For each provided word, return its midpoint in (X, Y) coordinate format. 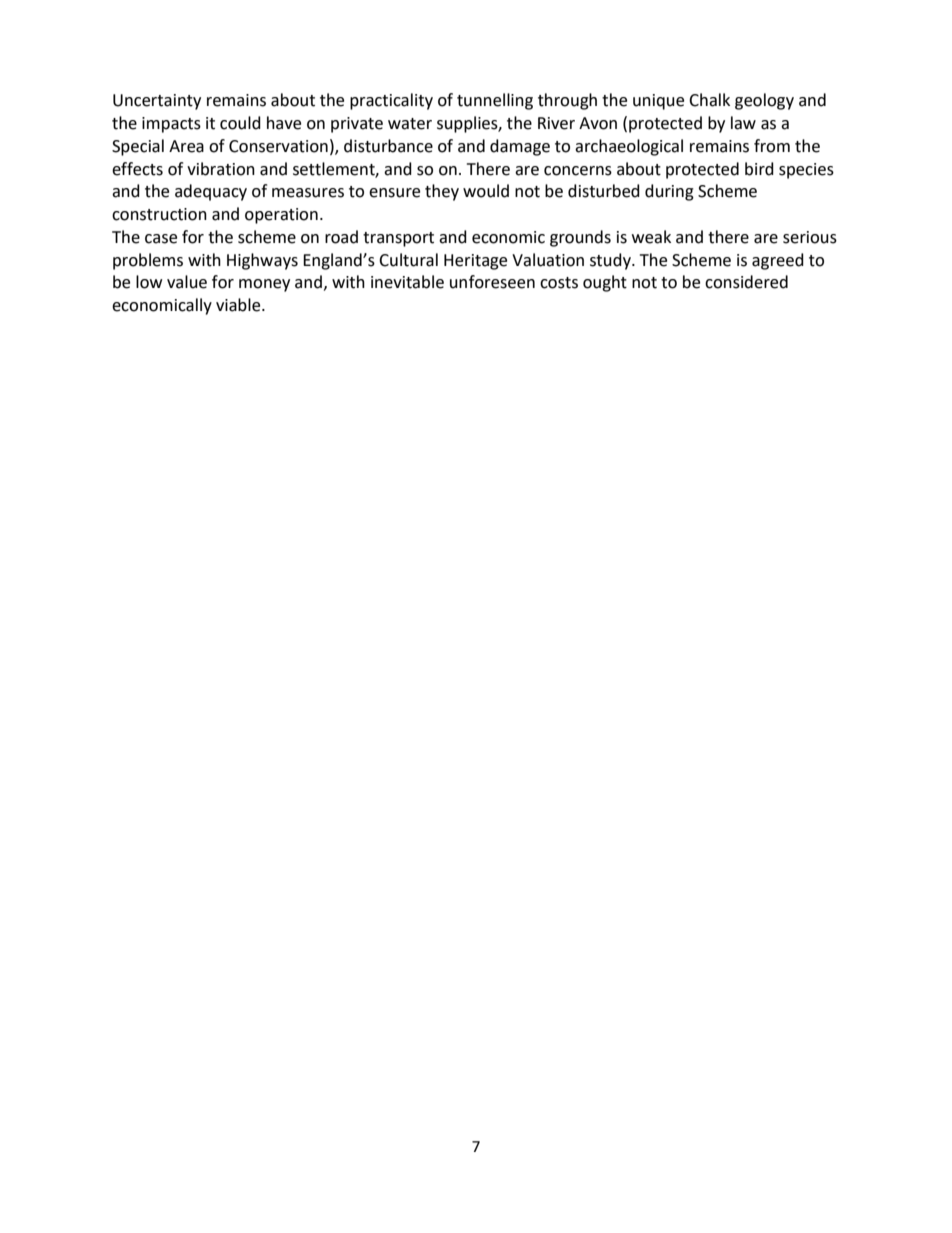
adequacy (211, 192)
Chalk (709, 100)
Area (186, 146)
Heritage (475, 262)
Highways (262, 261)
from (772, 146)
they (442, 192)
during (669, 192)
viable (239, 305)
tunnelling (495, 101)
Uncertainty (157, 102)
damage (520, 147)
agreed (778, 261)
